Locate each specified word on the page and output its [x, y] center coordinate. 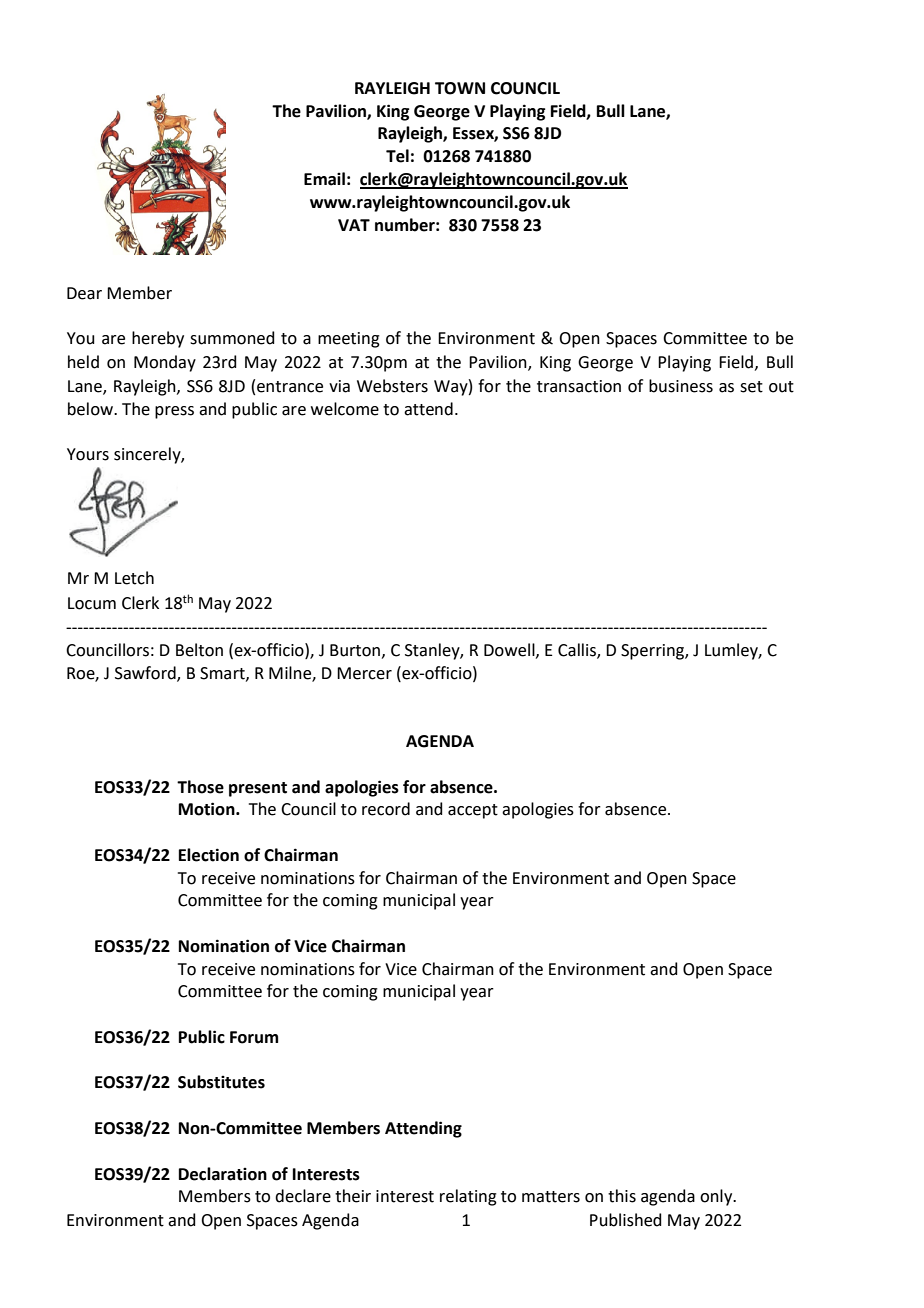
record [386, 809]
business [681, 386]
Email [324, 179]
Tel [397, 156]
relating [468, 1197]
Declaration [223, 1174]
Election [209, 855]
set [751, 387]
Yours [88, 454]
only [717, 1197]
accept [473, 811]
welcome [345, 409]
